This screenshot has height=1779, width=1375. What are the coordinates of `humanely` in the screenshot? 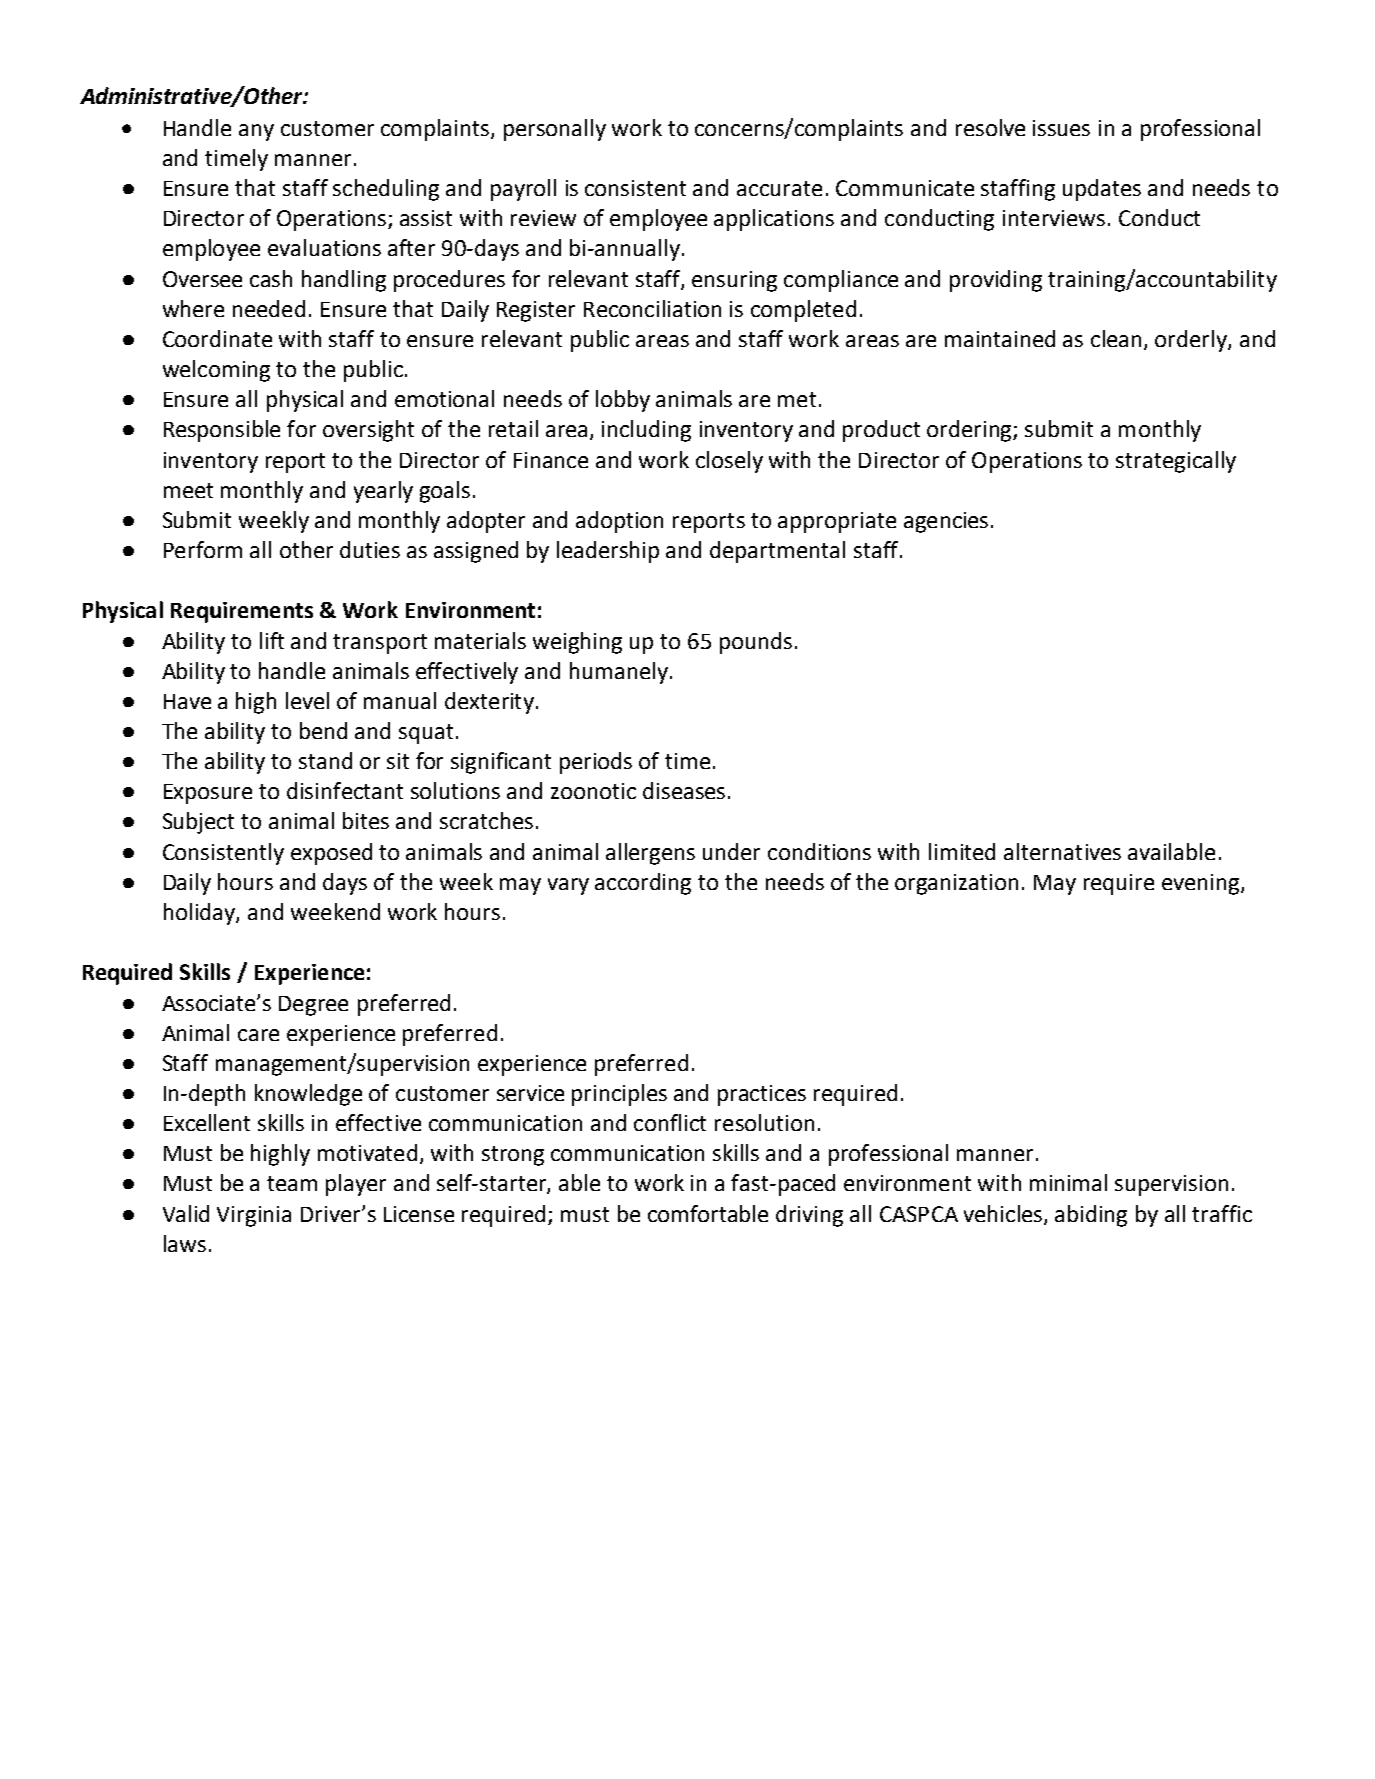 It's located at (619, 673).
